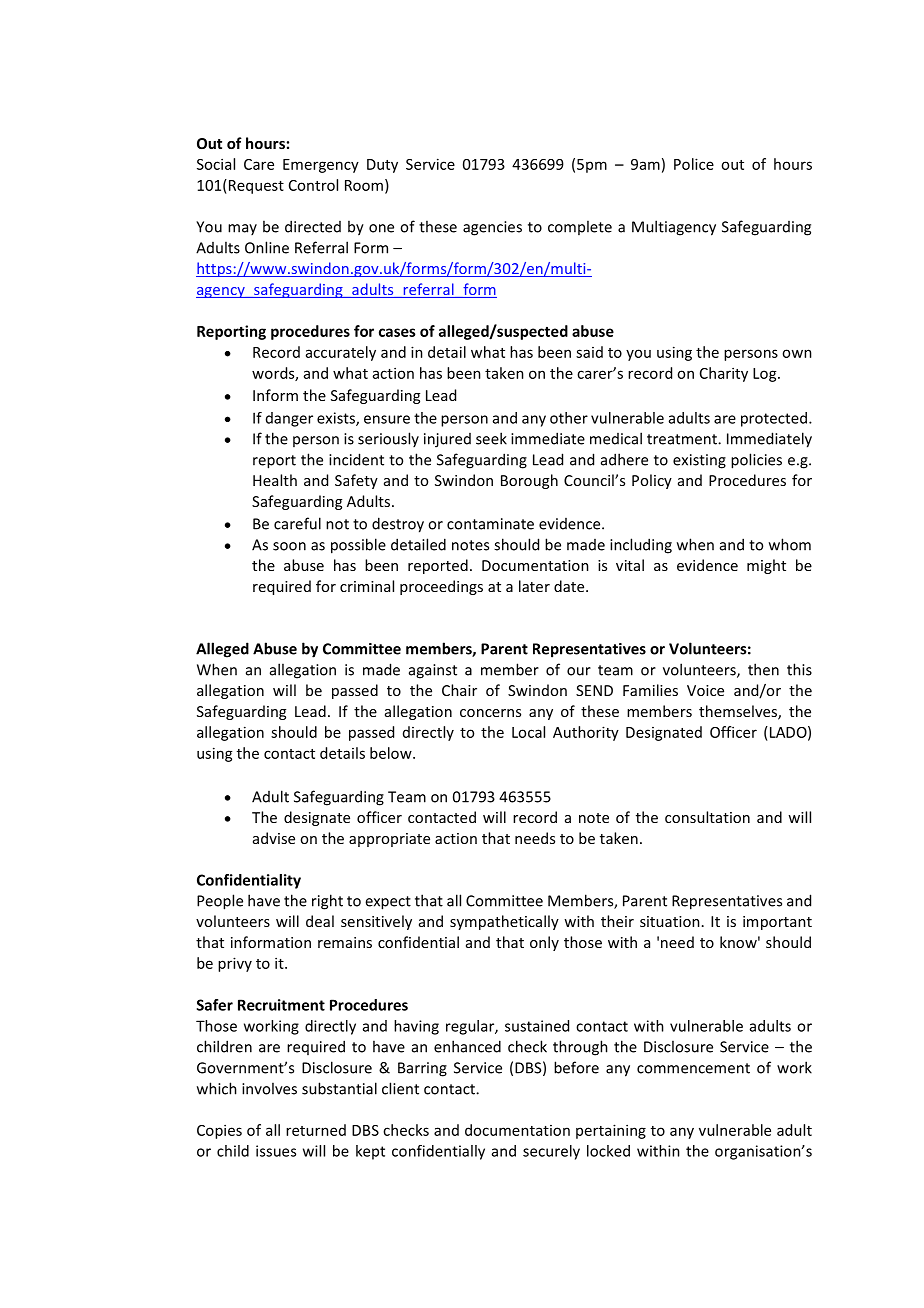 This document has height=1308, width=924. What do you see at coordinates (693, 1068) in the document?
I see `commencement` at bounding box center [693, 1068].
